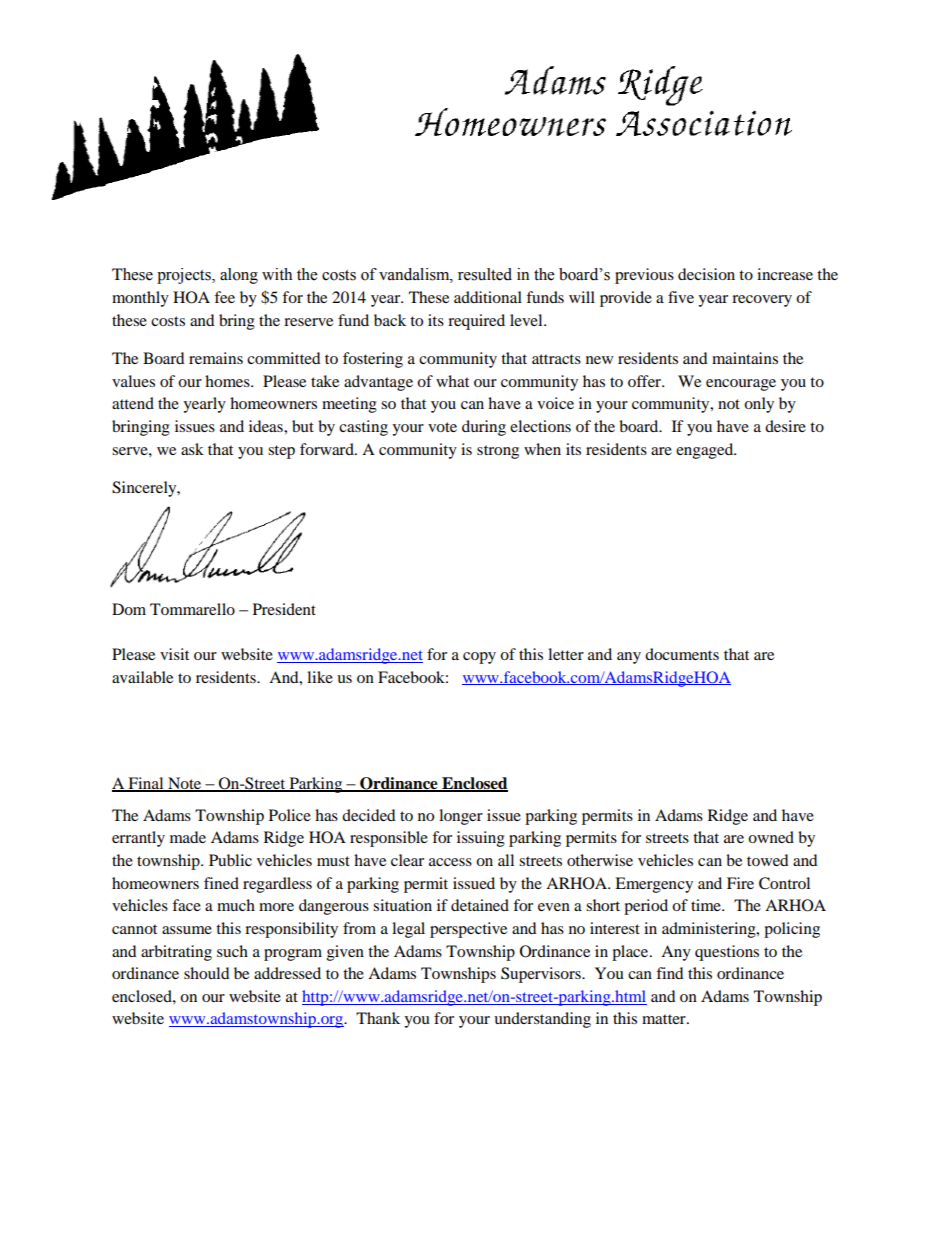 This image has height=1233, width=952. What do you see at coordinates (682, 654) in the image?
I see `documents` at bounding box center [682, 654].
